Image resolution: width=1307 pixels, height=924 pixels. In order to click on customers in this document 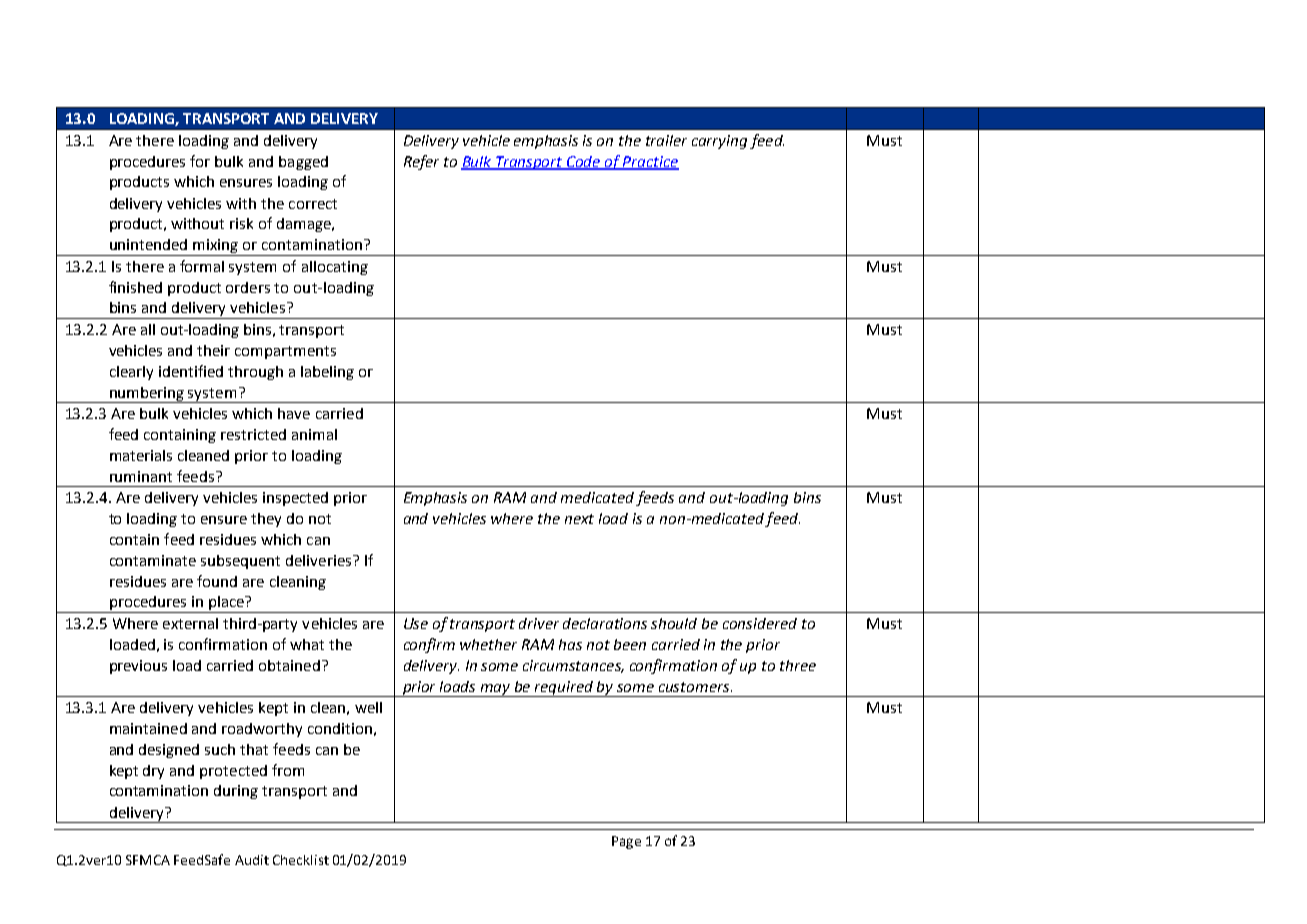, I will do `click(695, 687)`.
